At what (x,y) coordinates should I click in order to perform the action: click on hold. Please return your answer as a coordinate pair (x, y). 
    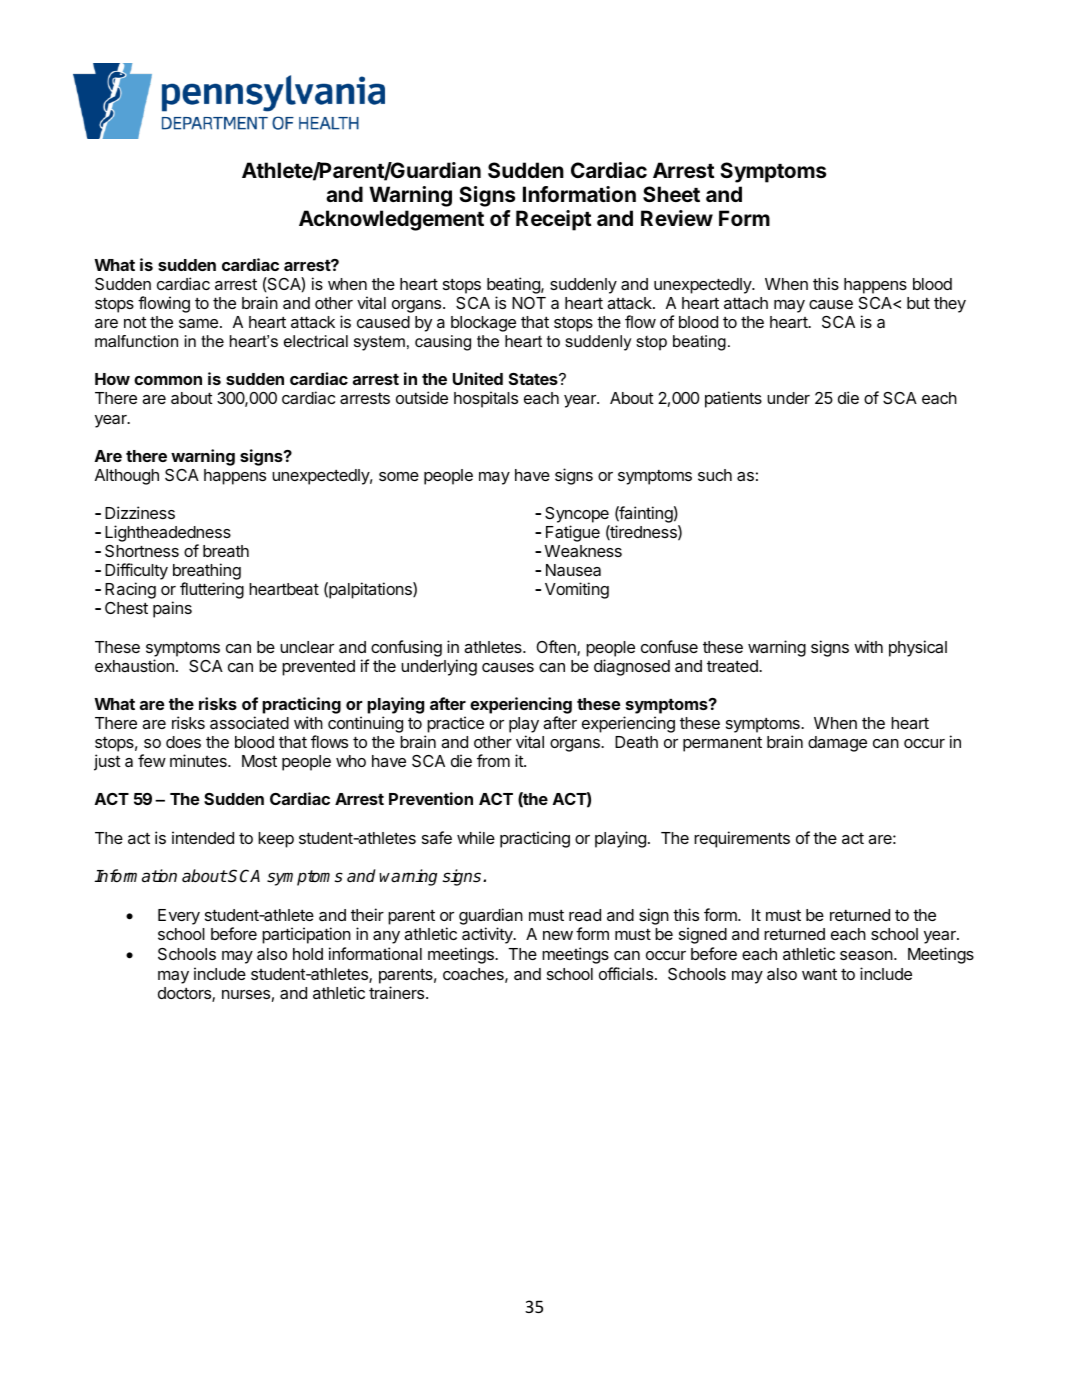
    Looking at the image, I should click on (308, 954).
